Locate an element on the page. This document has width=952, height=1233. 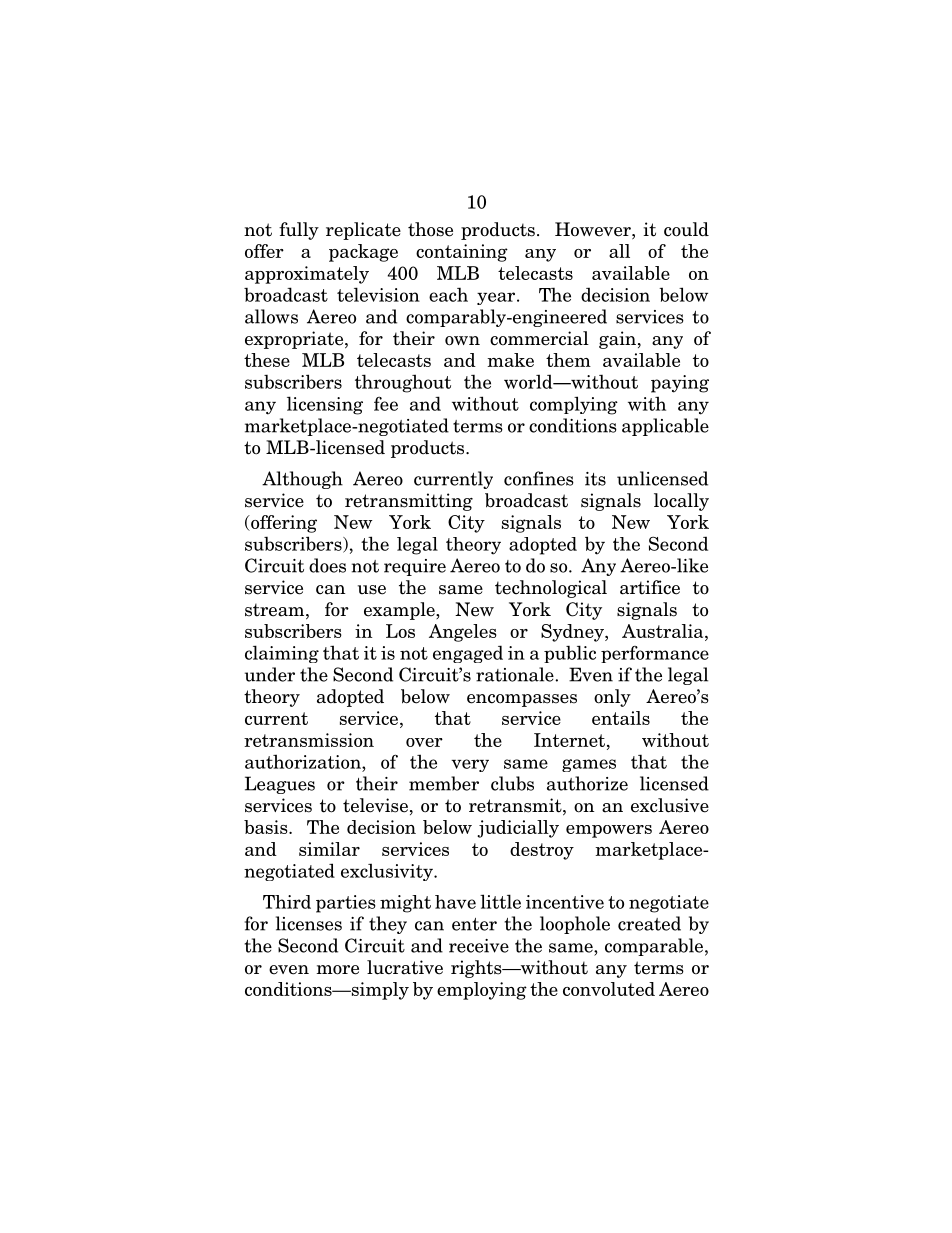
containing is located at coordinates (462, 253).
